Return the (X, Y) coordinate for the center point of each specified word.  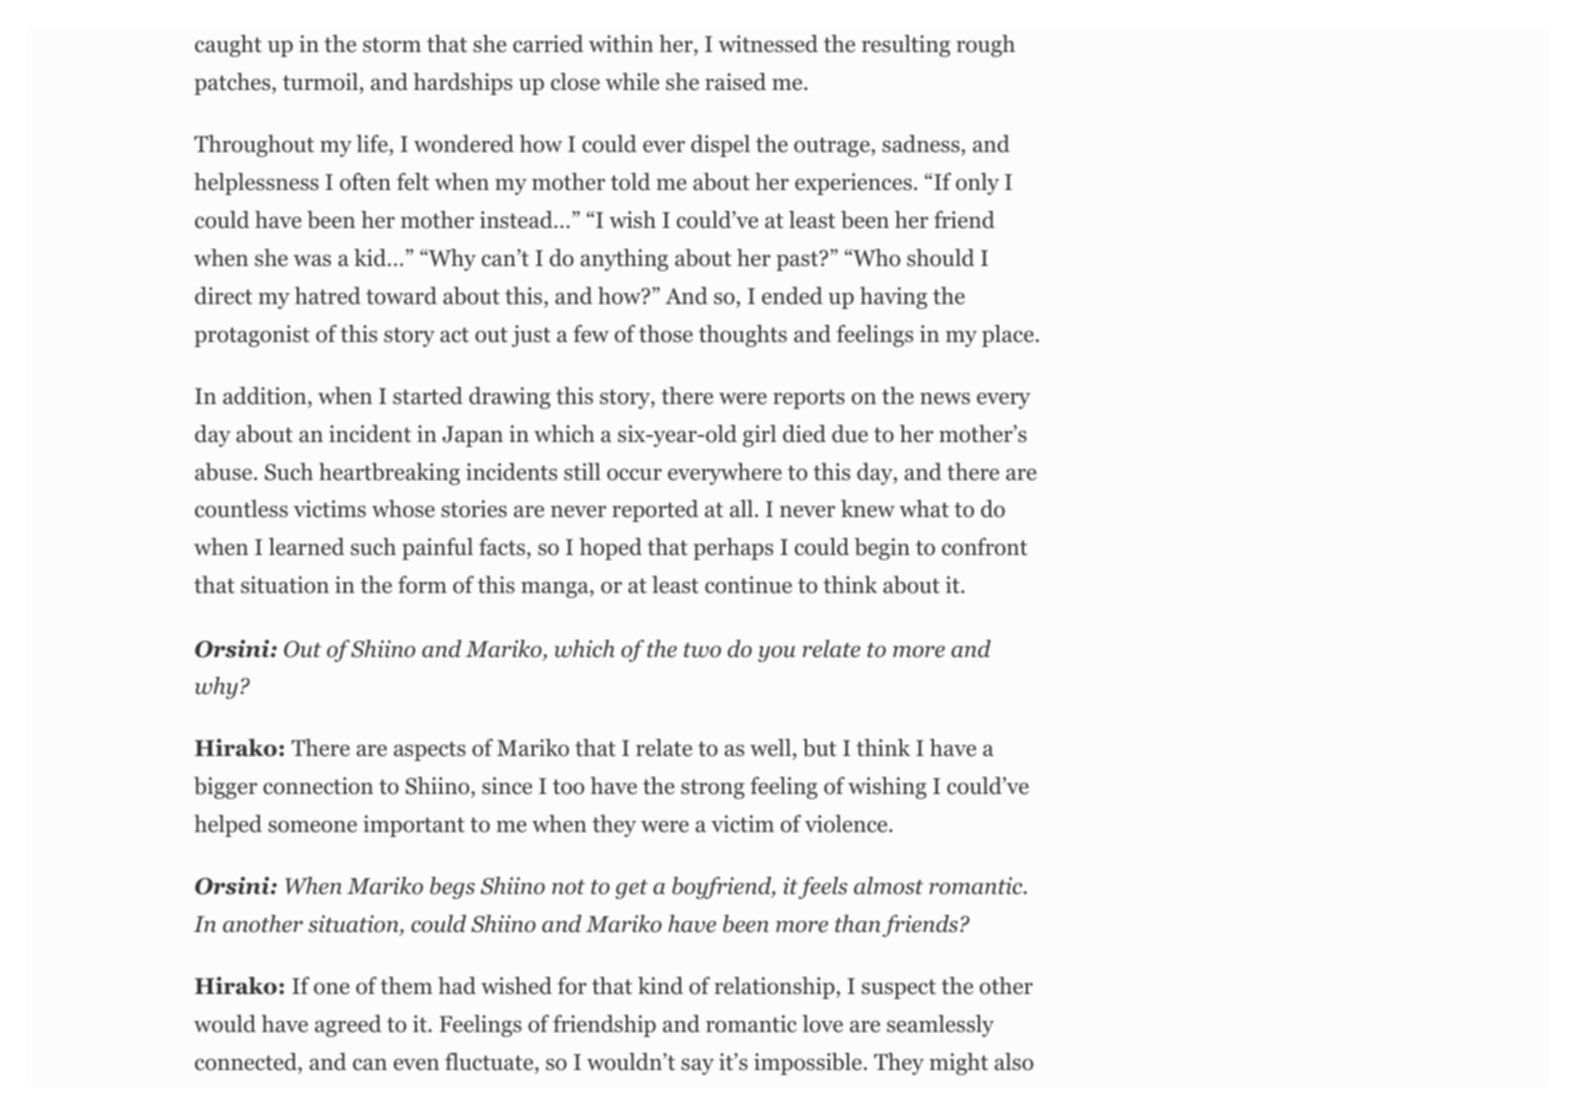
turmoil (320, 82)
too (568, 787)
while (632, 82)
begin (882, 549)
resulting (906, 46)
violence (846, 824)
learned (306, 547)
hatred (328, 296)
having (893, 298)
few (591, 334)
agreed (348, 1026)
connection (318, 786)
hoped (610, 549)
